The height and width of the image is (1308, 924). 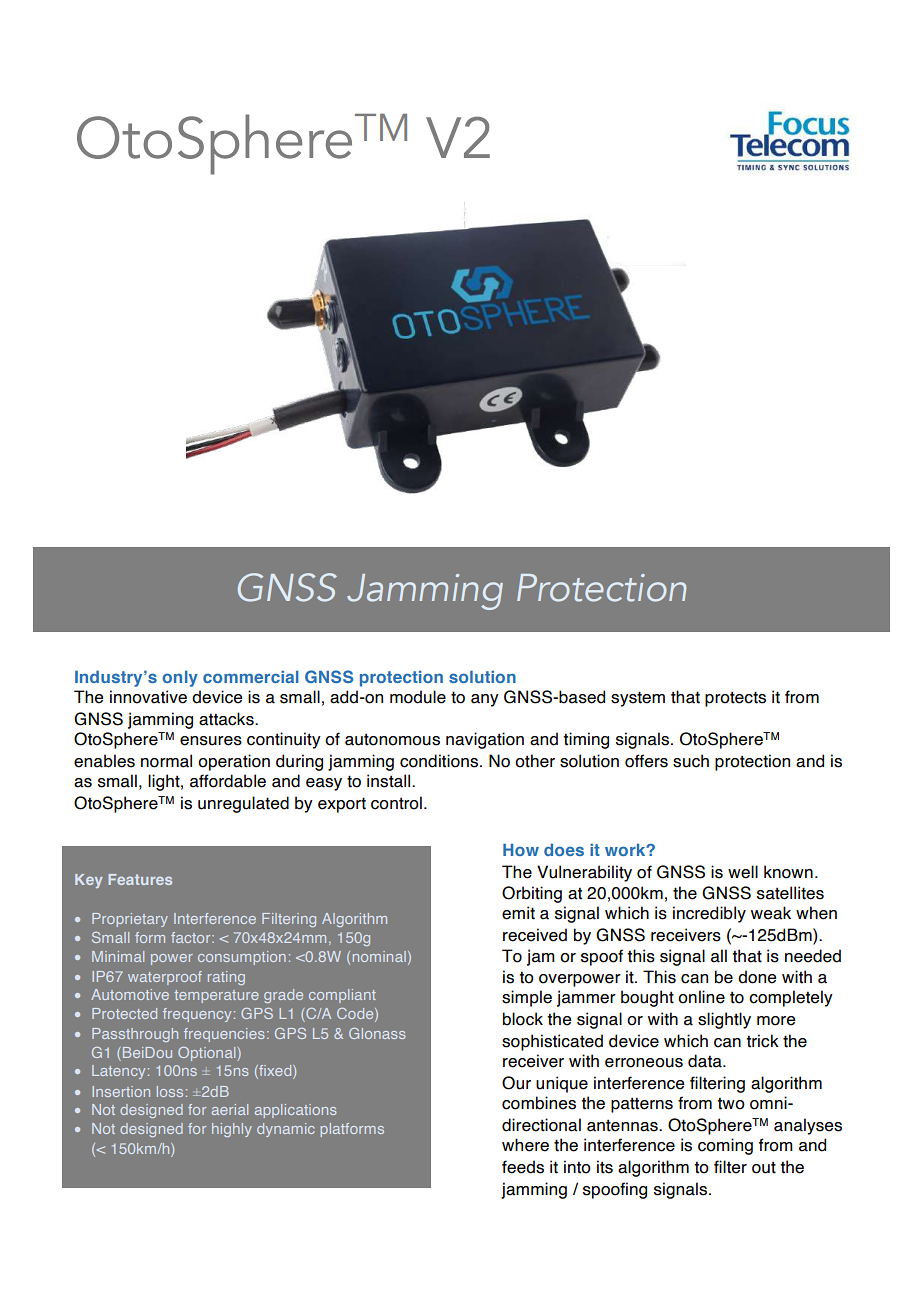 I want to click on control, so click(x=396, y=803).
